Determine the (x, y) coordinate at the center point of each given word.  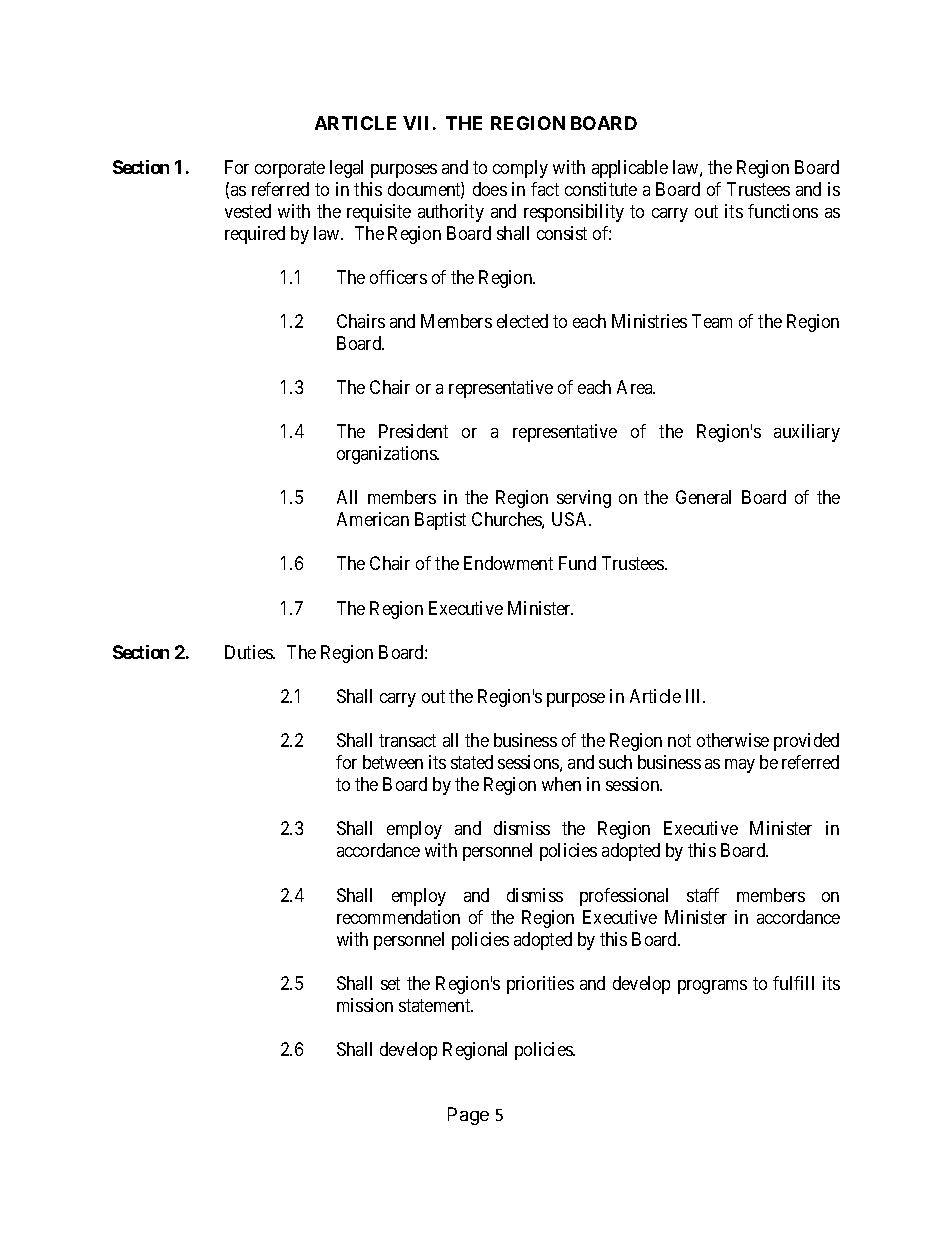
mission (365, 1005)
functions (783, 211)
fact (545, 189)
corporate (290, 169)
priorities (540, 985)
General (703, 497)
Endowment (508, 563)
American (373, 519)
